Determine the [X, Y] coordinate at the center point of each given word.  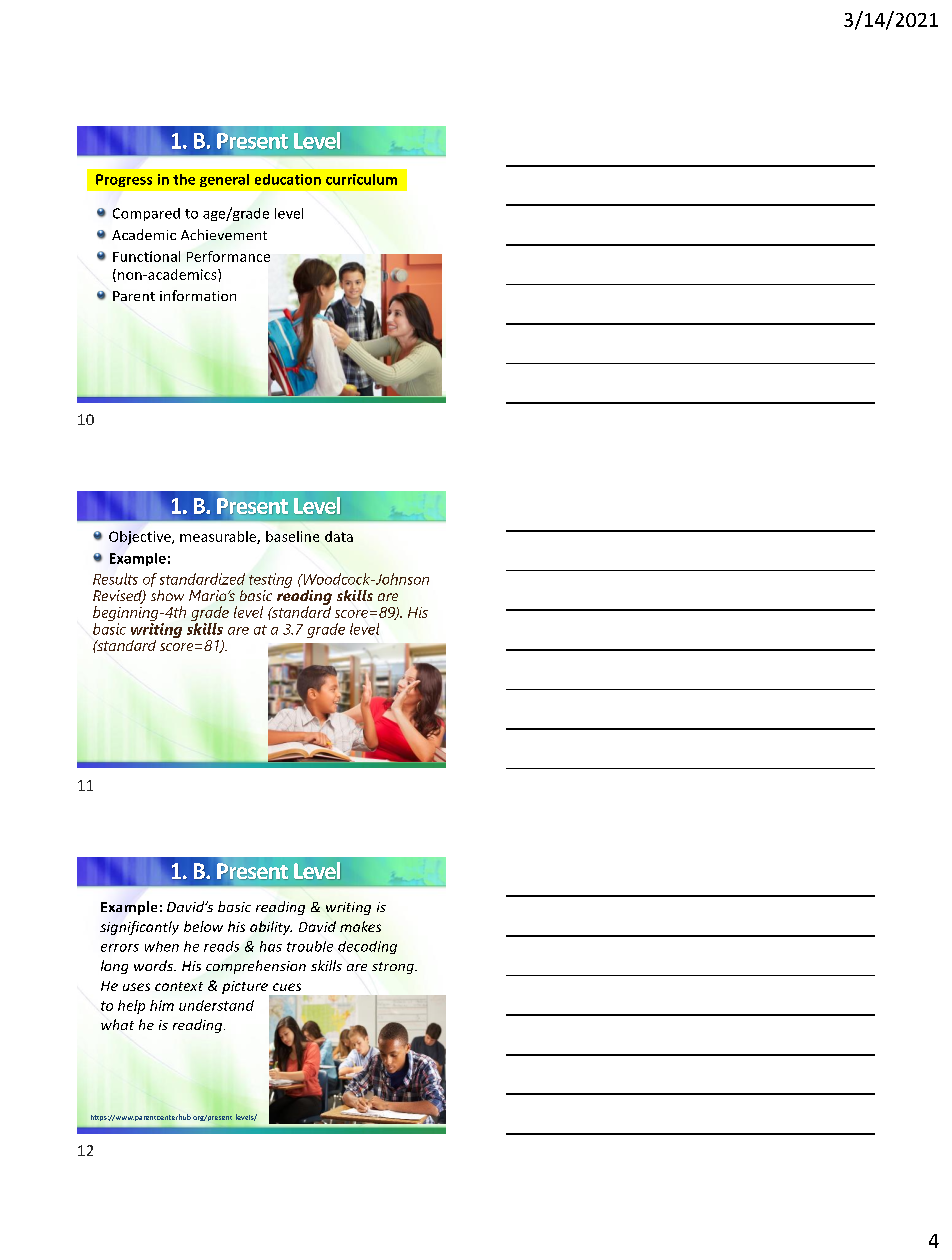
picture [246, 988]
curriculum [361, 179]
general [224, 180]
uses [136, 987]
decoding [367, 947]
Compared [146, 214]
